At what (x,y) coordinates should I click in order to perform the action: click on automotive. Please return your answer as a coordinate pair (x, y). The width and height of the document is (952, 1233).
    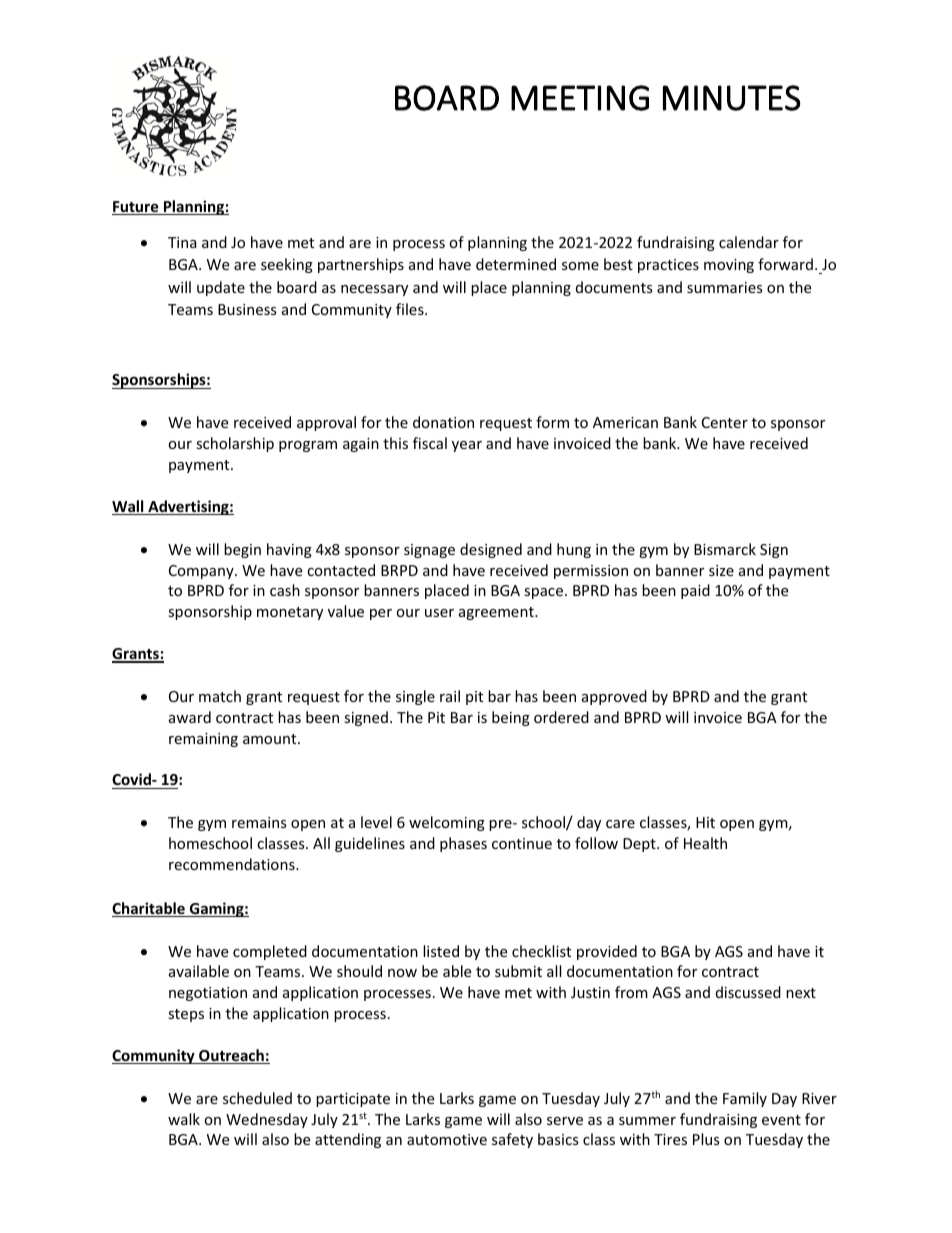
    Looking at the image, I should click on (447, 1139).
